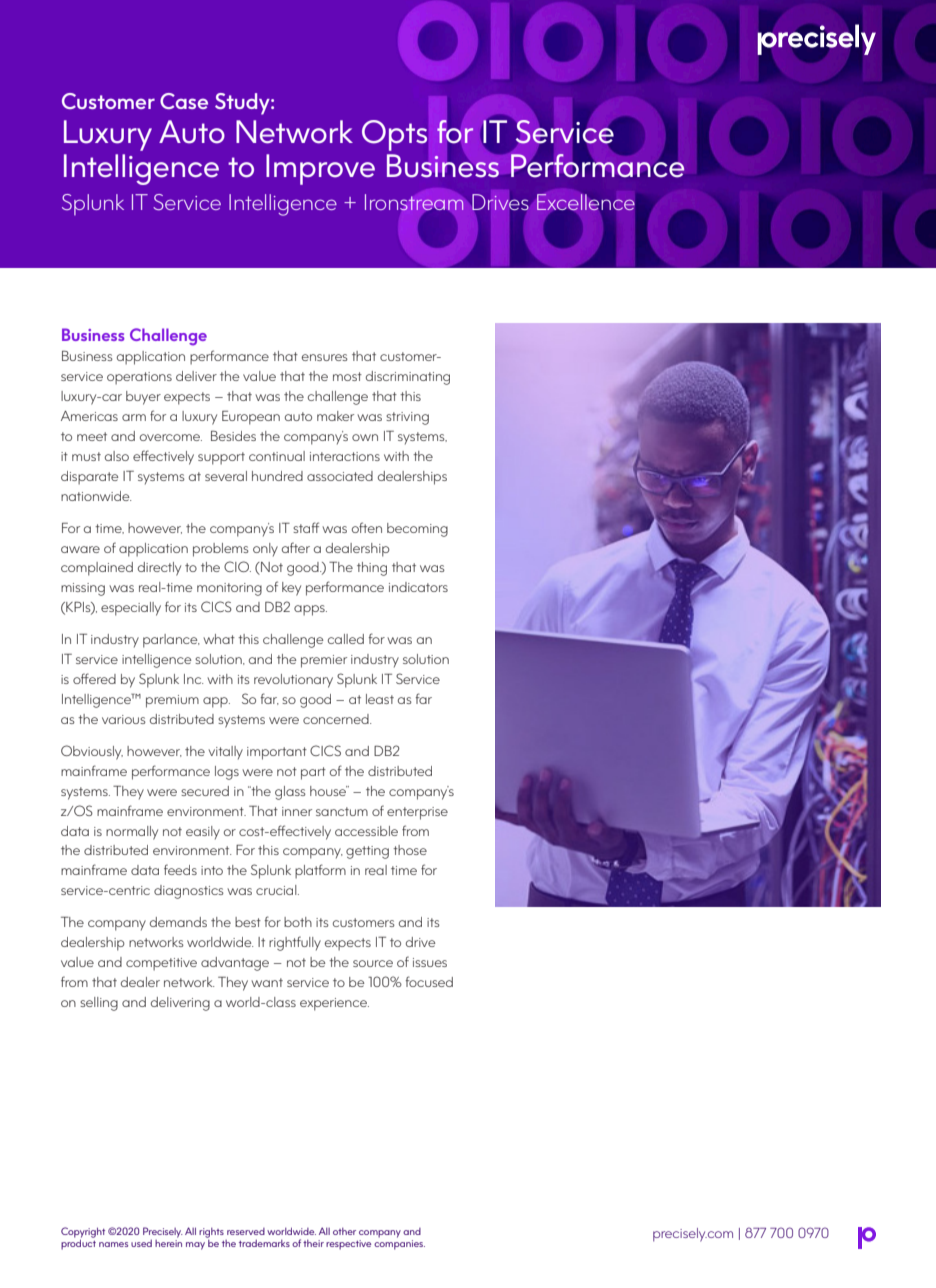  I want to click on names, so click(113, 1244).
